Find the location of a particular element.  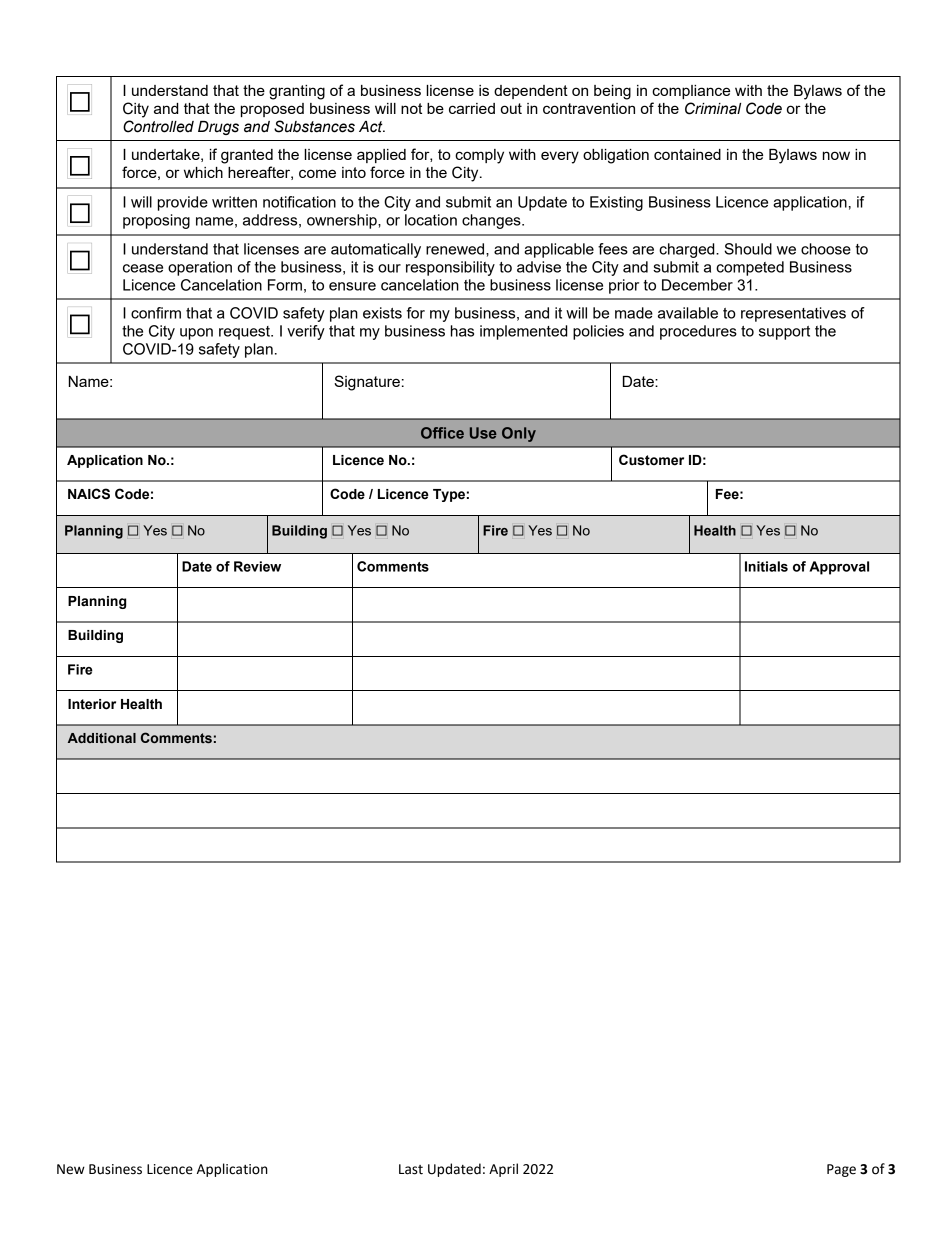

Initials is located at coordinates (766, 566).
